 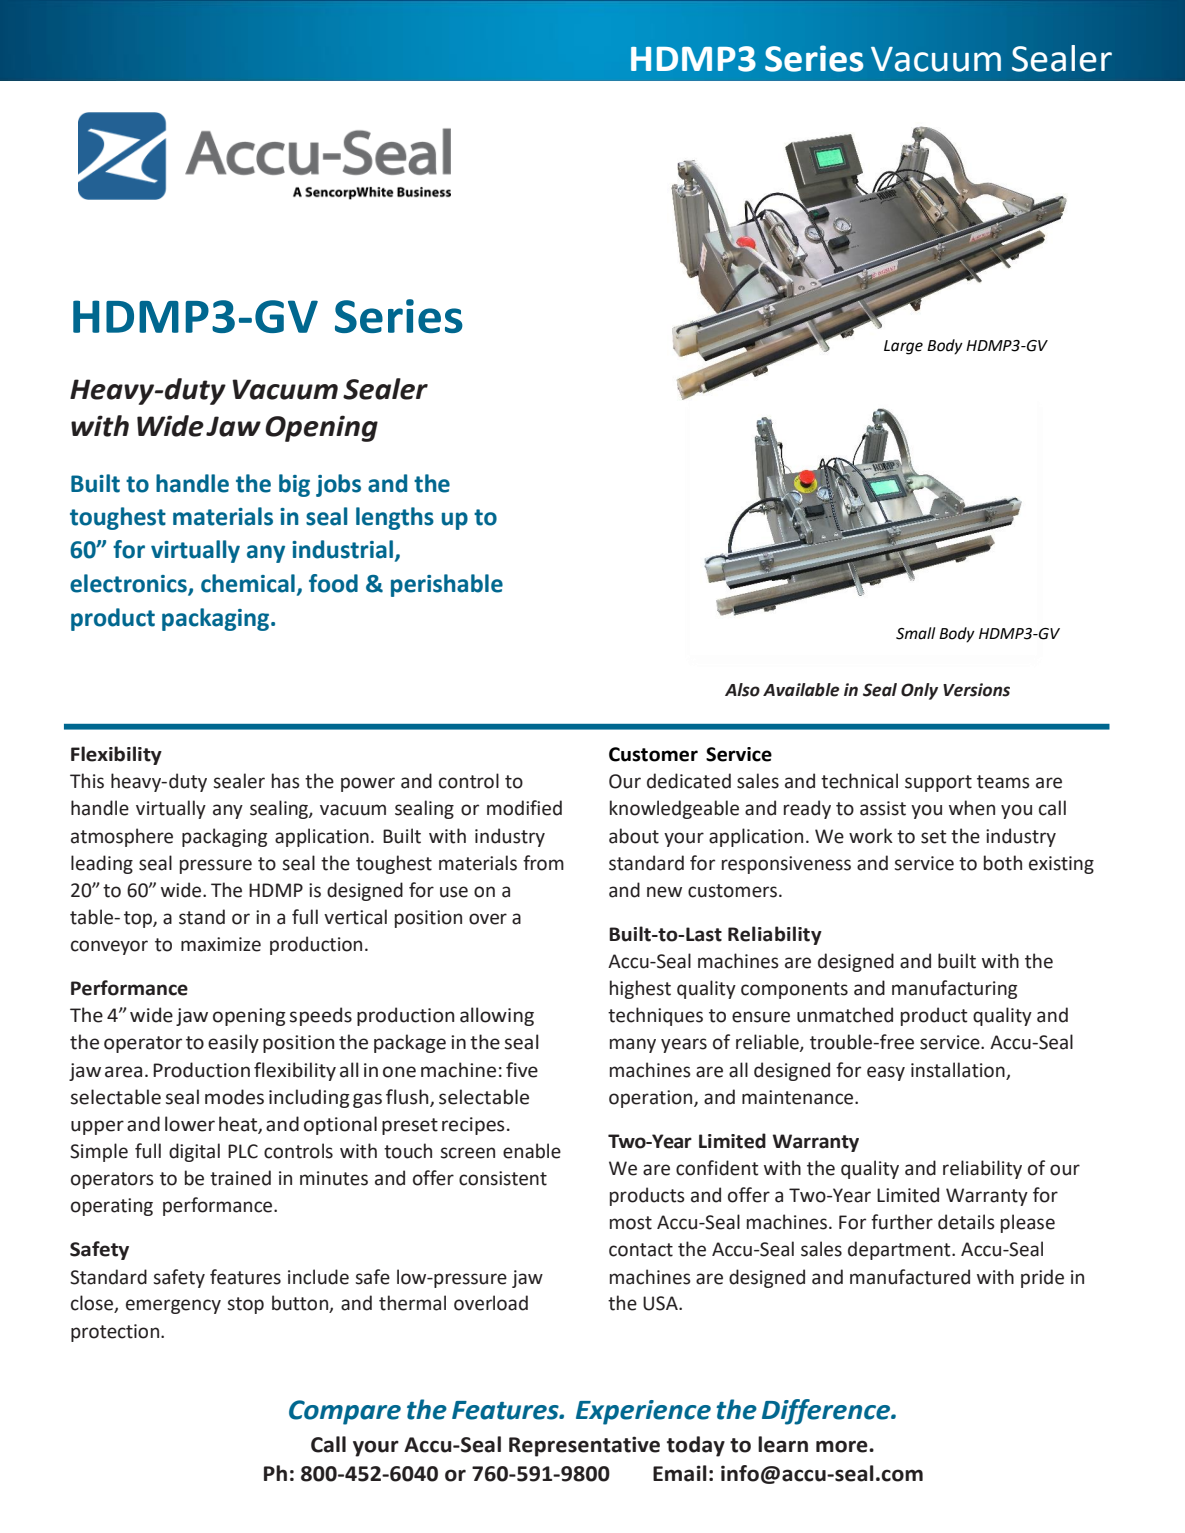 What do you see at coordinates (903, 347) in the document?
I see `Large` at bounding box center [903, 347].
